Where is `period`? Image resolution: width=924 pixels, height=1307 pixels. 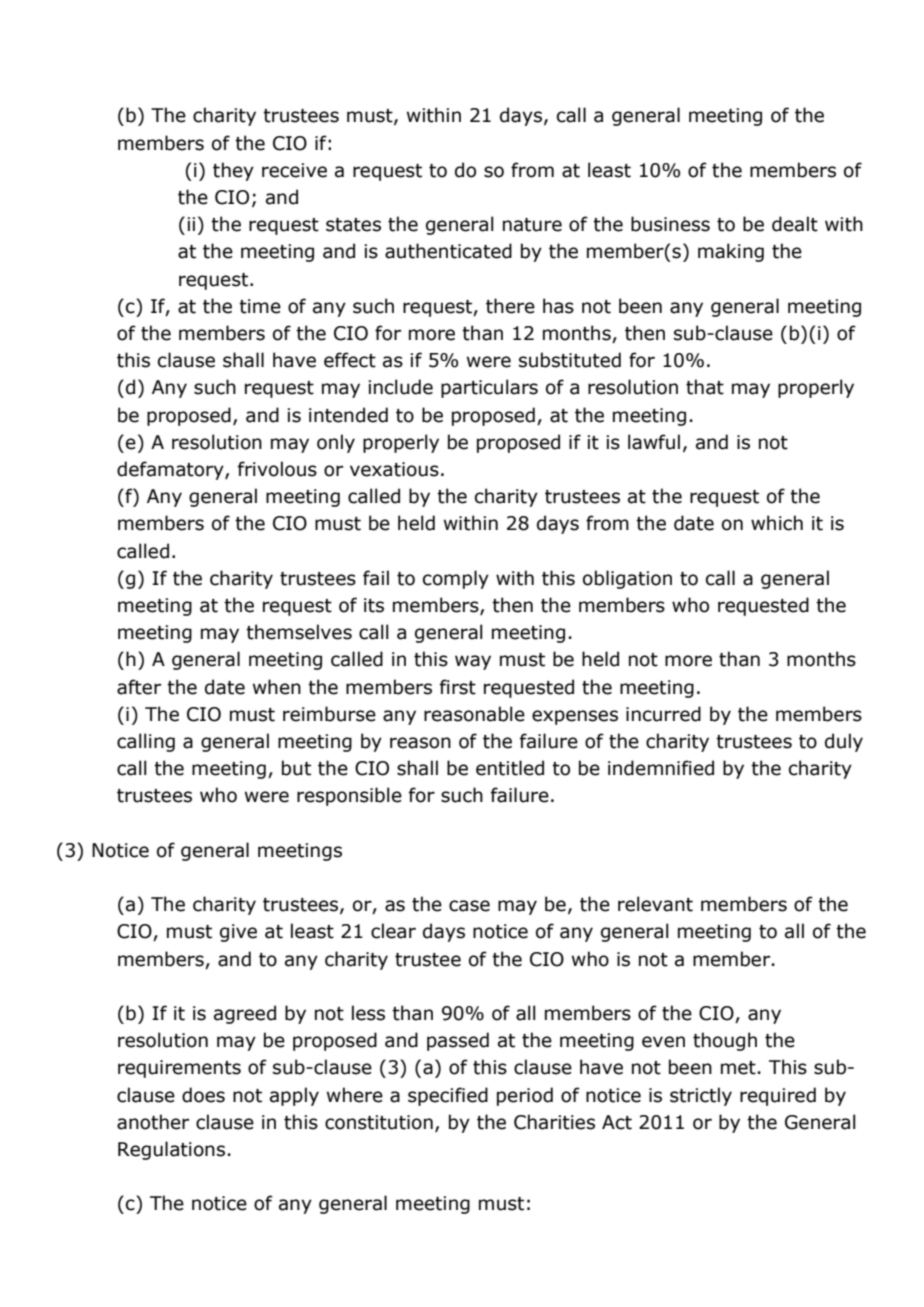
period is located at coordinates (525, 1096).
